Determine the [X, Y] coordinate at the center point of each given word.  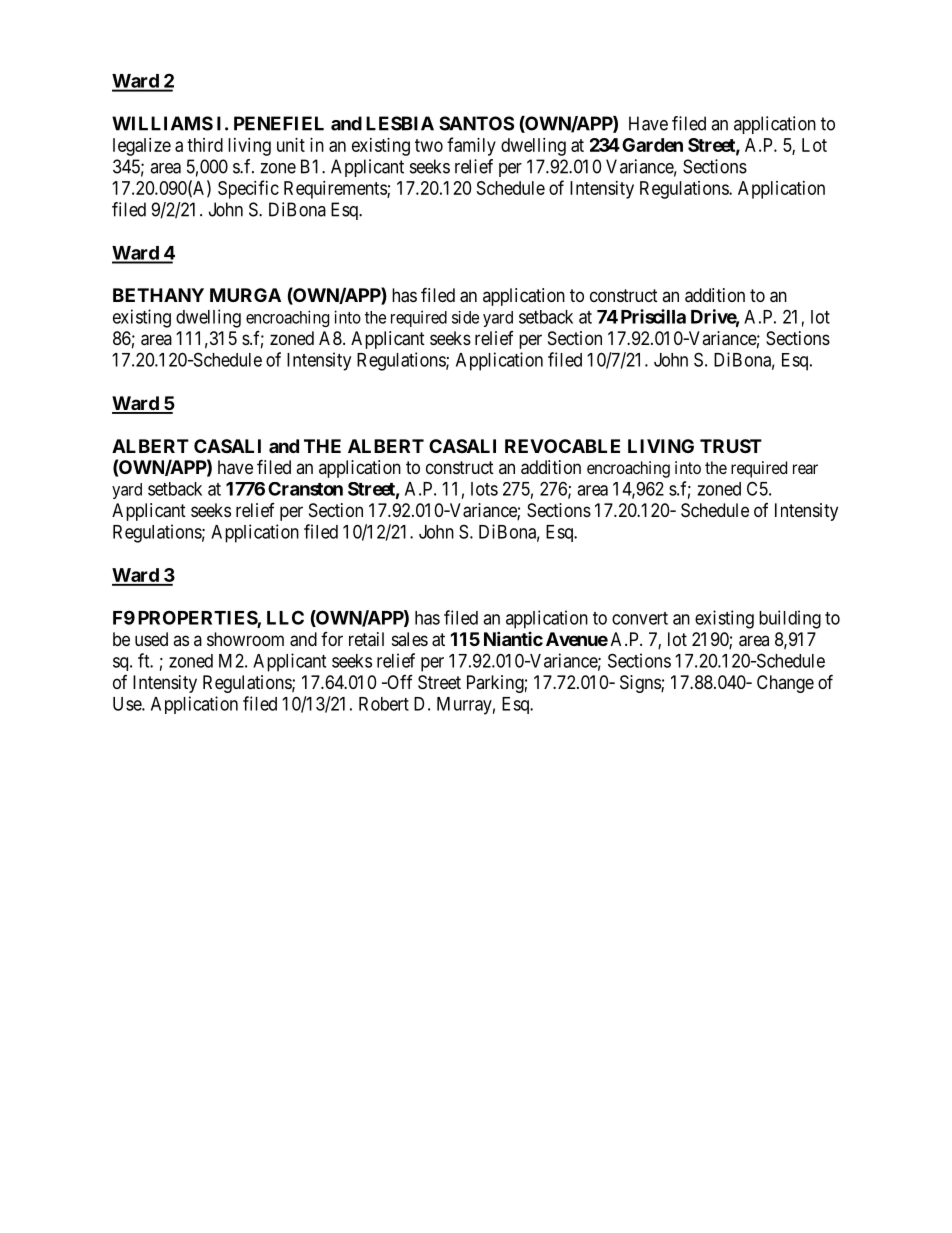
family [471, 146]
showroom [245, 639]
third [205, 145]
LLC [285, 617]
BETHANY [158, 295]
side [465, 317]
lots [484, 489]
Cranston [305, 489]
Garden [652, 145]
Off [399, 682]
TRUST [731, 446]
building [790, 619]
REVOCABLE [562, 446]
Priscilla [653, 316]
